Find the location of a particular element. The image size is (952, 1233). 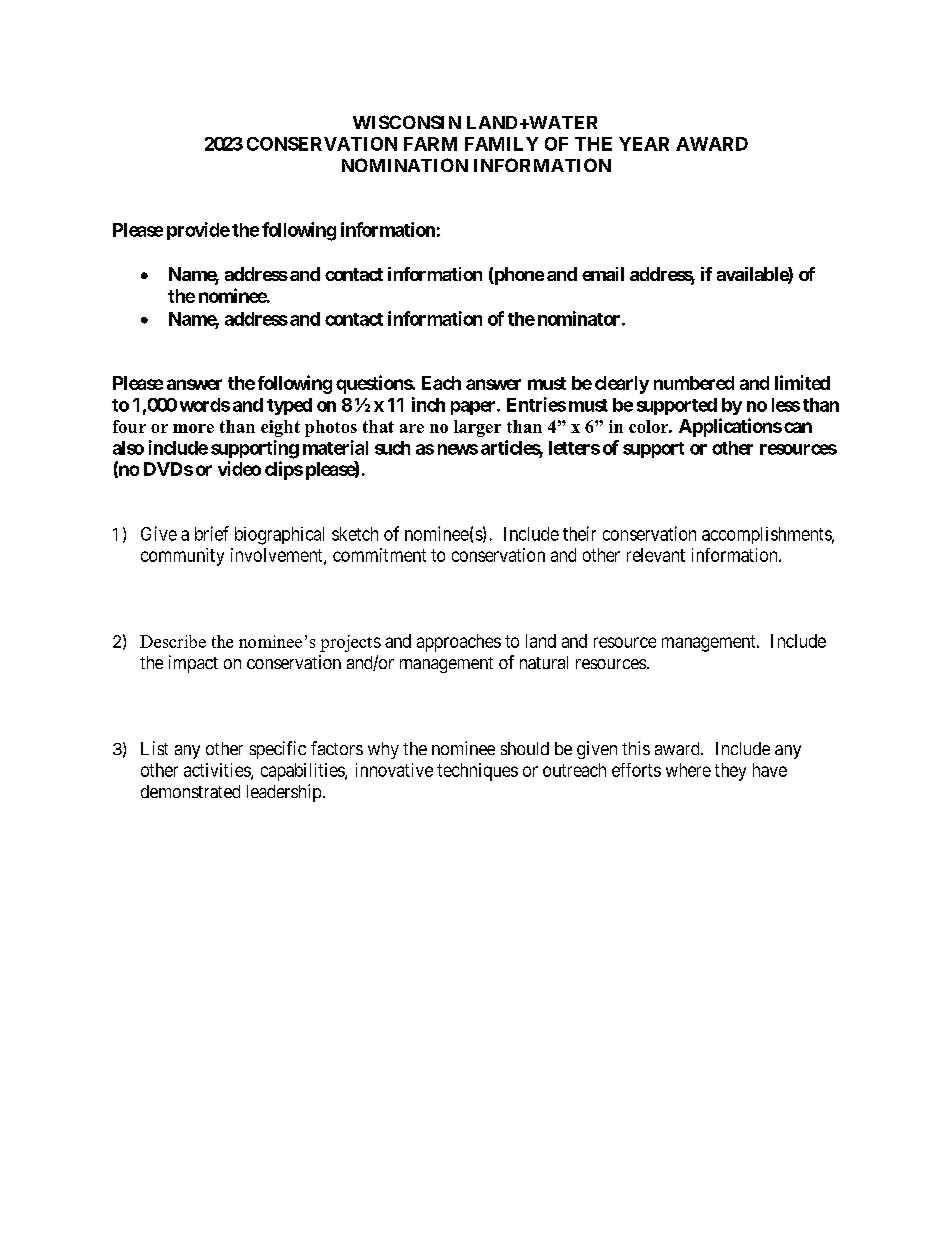

FARM is located at coordinates (430, 144).
